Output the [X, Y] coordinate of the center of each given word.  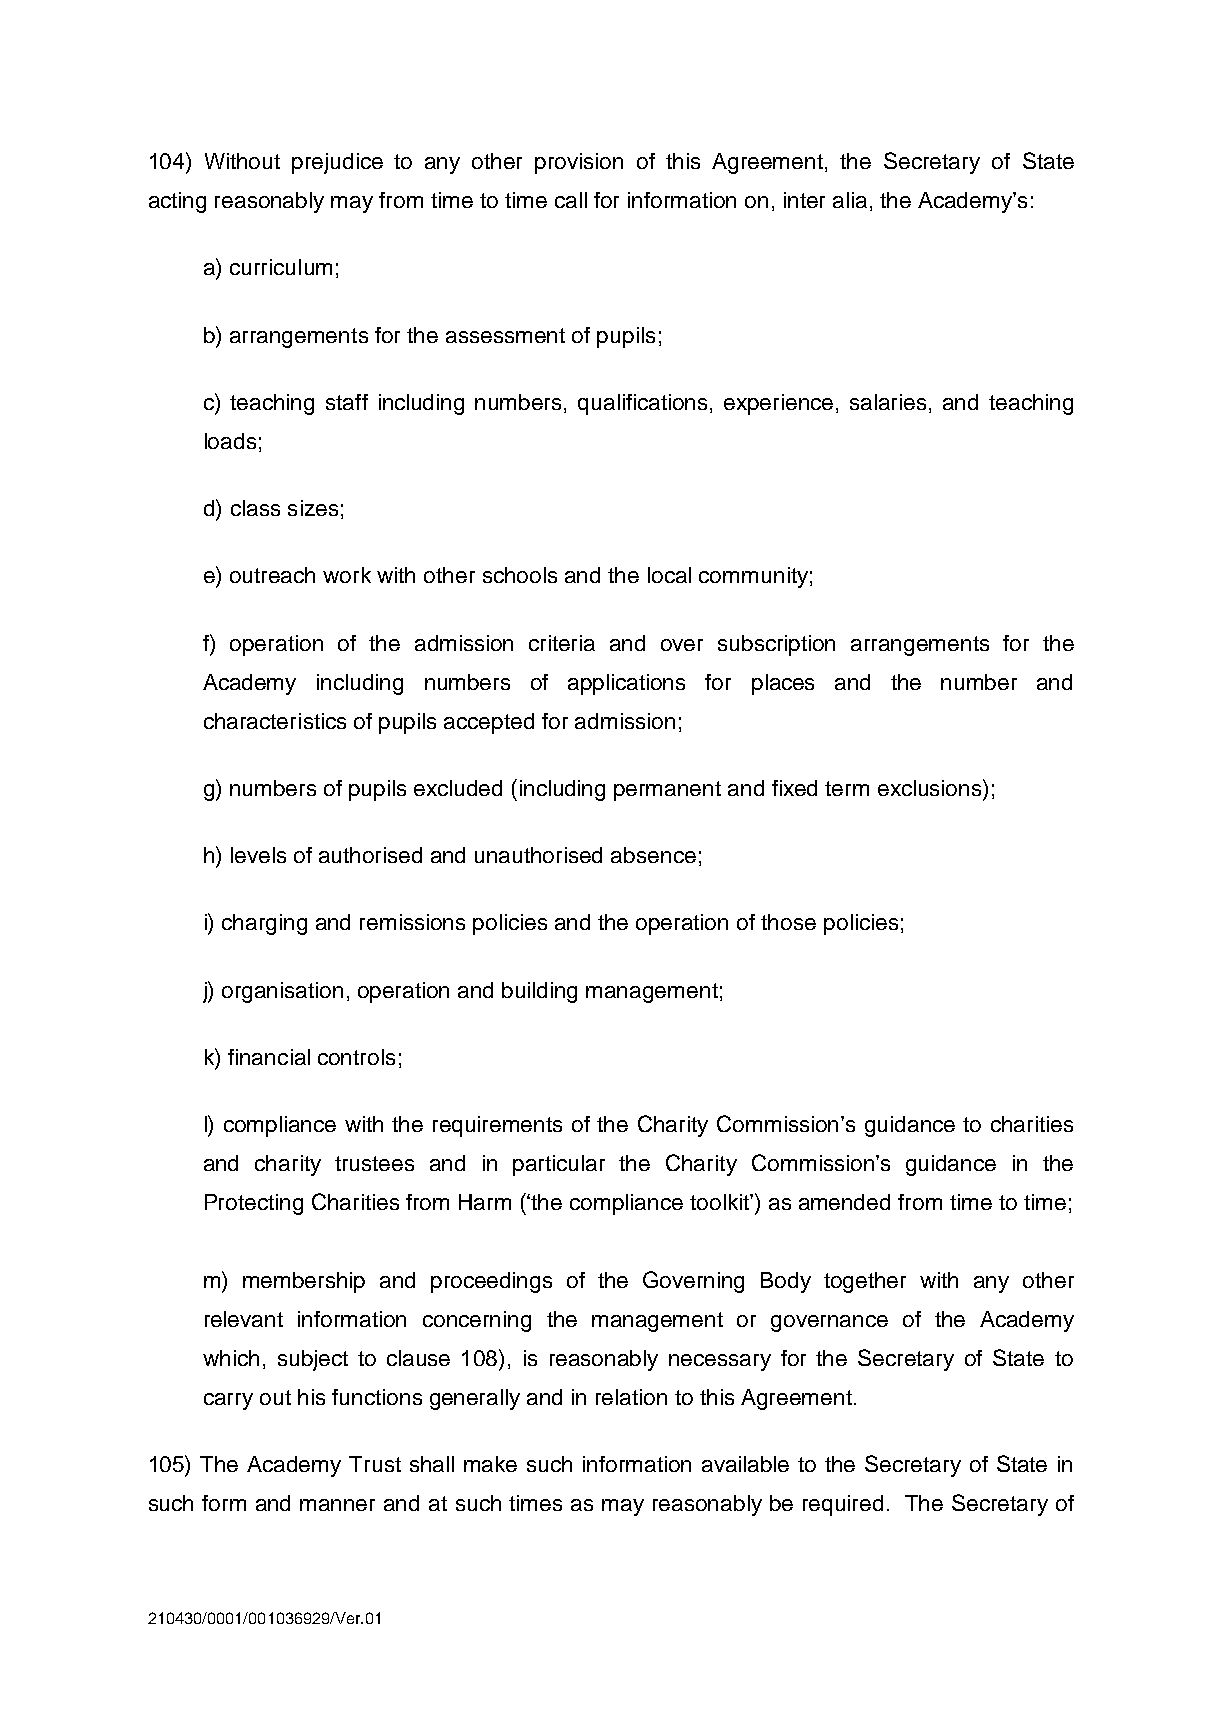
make [490, 1464]
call [571, 200]
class [255, 508]
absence [653, 855]
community [753, 577]
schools [520, 575]
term [847, 788]
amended [844, 1202]
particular [559, 1165]
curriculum [281, 267]
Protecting [254, 1204]
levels [258, 855]
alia [850, 200]
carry [228, 1401]
